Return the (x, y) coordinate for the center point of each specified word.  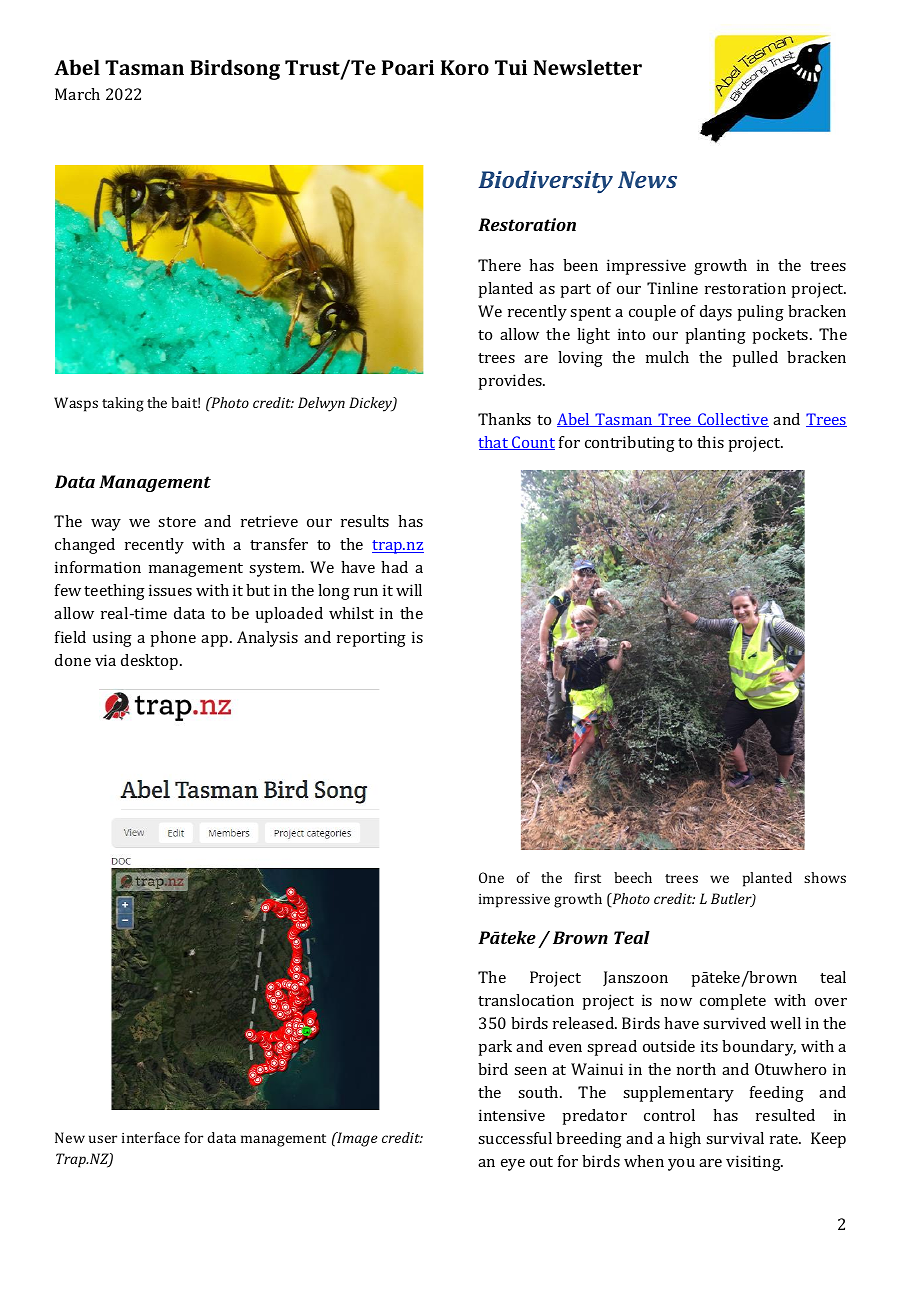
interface (151, 1137)
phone (173, 639)
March (77, 94)
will (409, 590)
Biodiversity (545, 181)
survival (735, 1138)
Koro (465, 67)
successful (515, 1138)
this (710, 442)
